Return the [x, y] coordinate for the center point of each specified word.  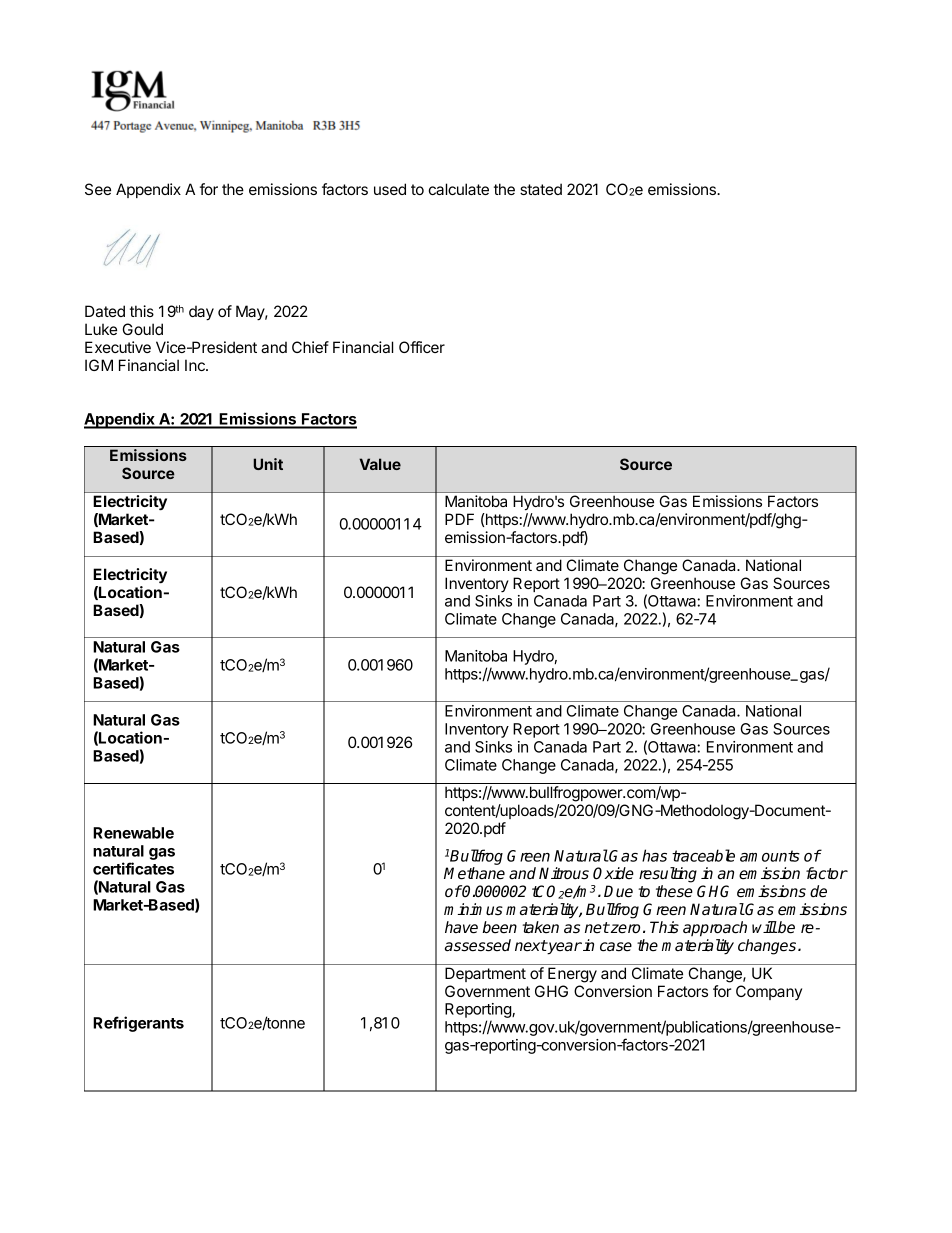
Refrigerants [138, 1024]
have [461, 927]
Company [769, 992]
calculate [459, 189]
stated [541, 189]
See [98, 189]
